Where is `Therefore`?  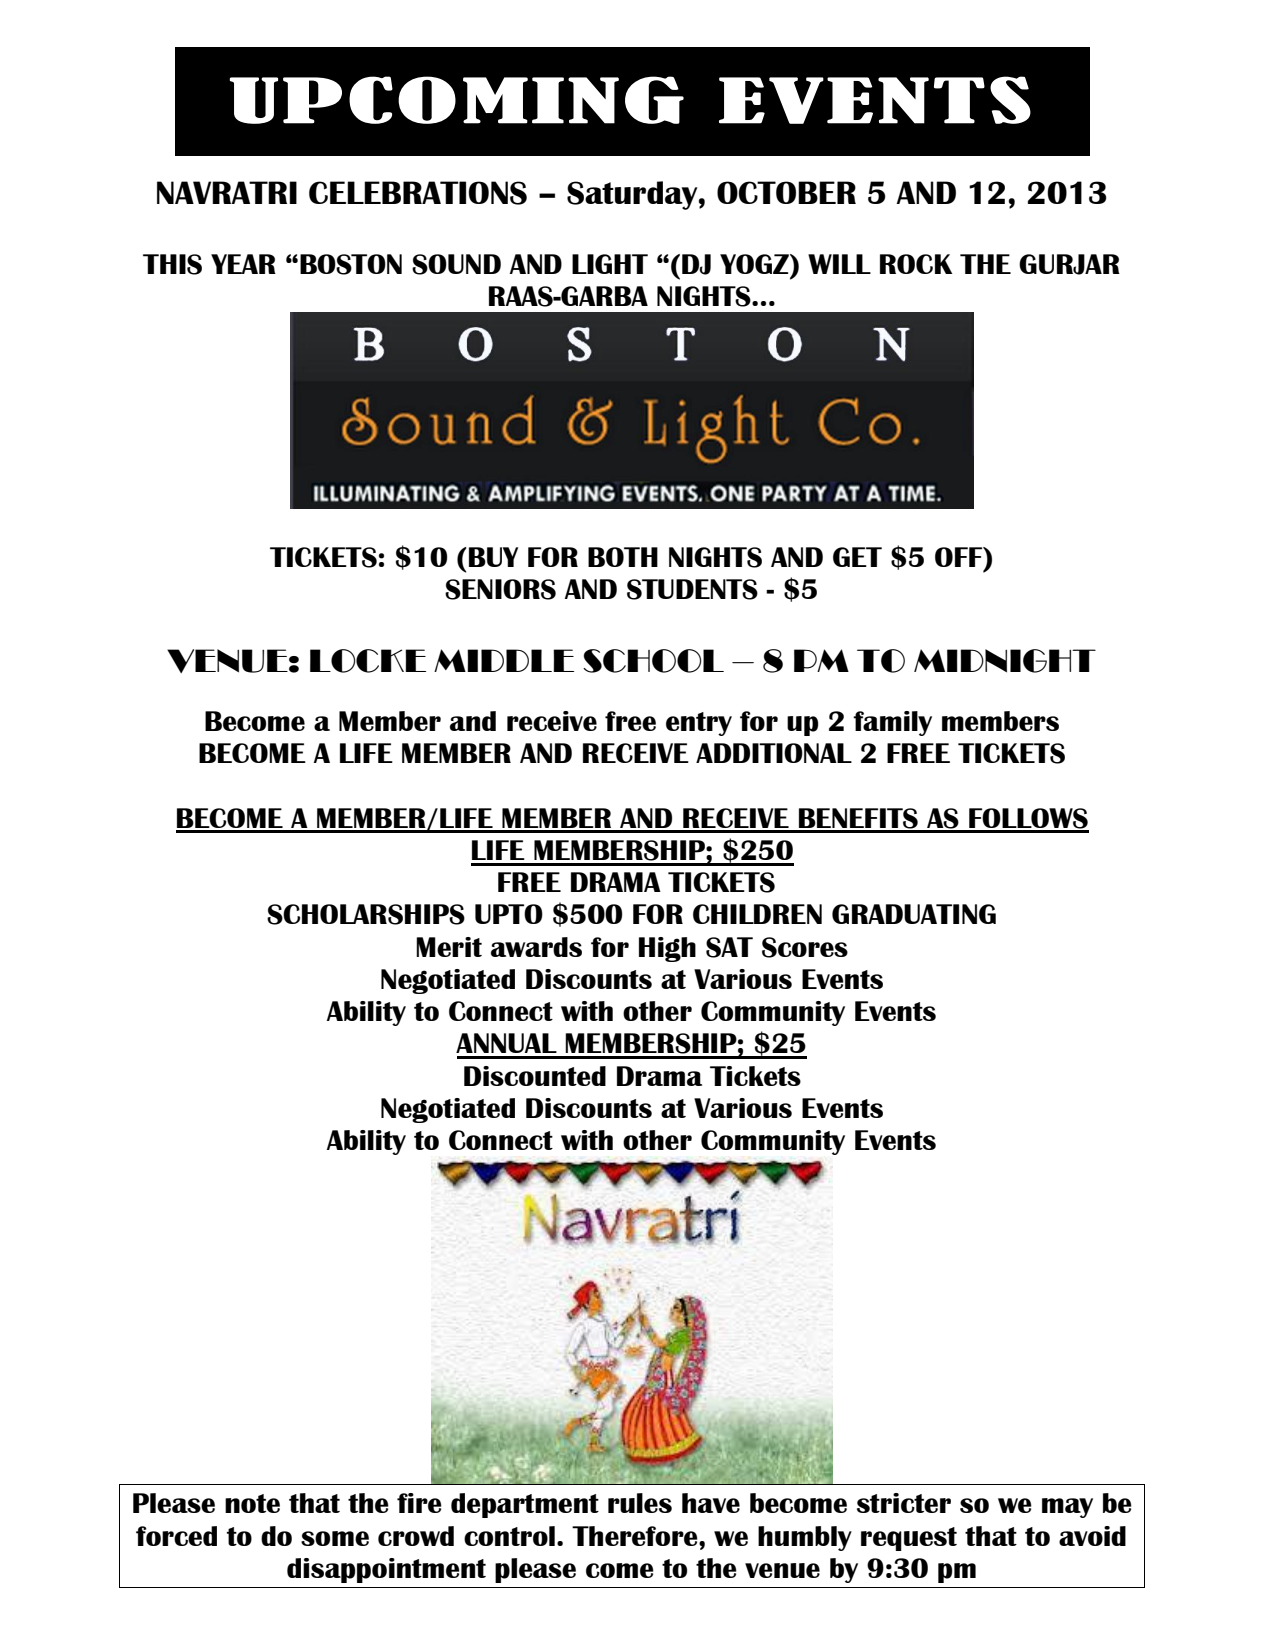
Therefore is located at coordinates (636, 1536).
